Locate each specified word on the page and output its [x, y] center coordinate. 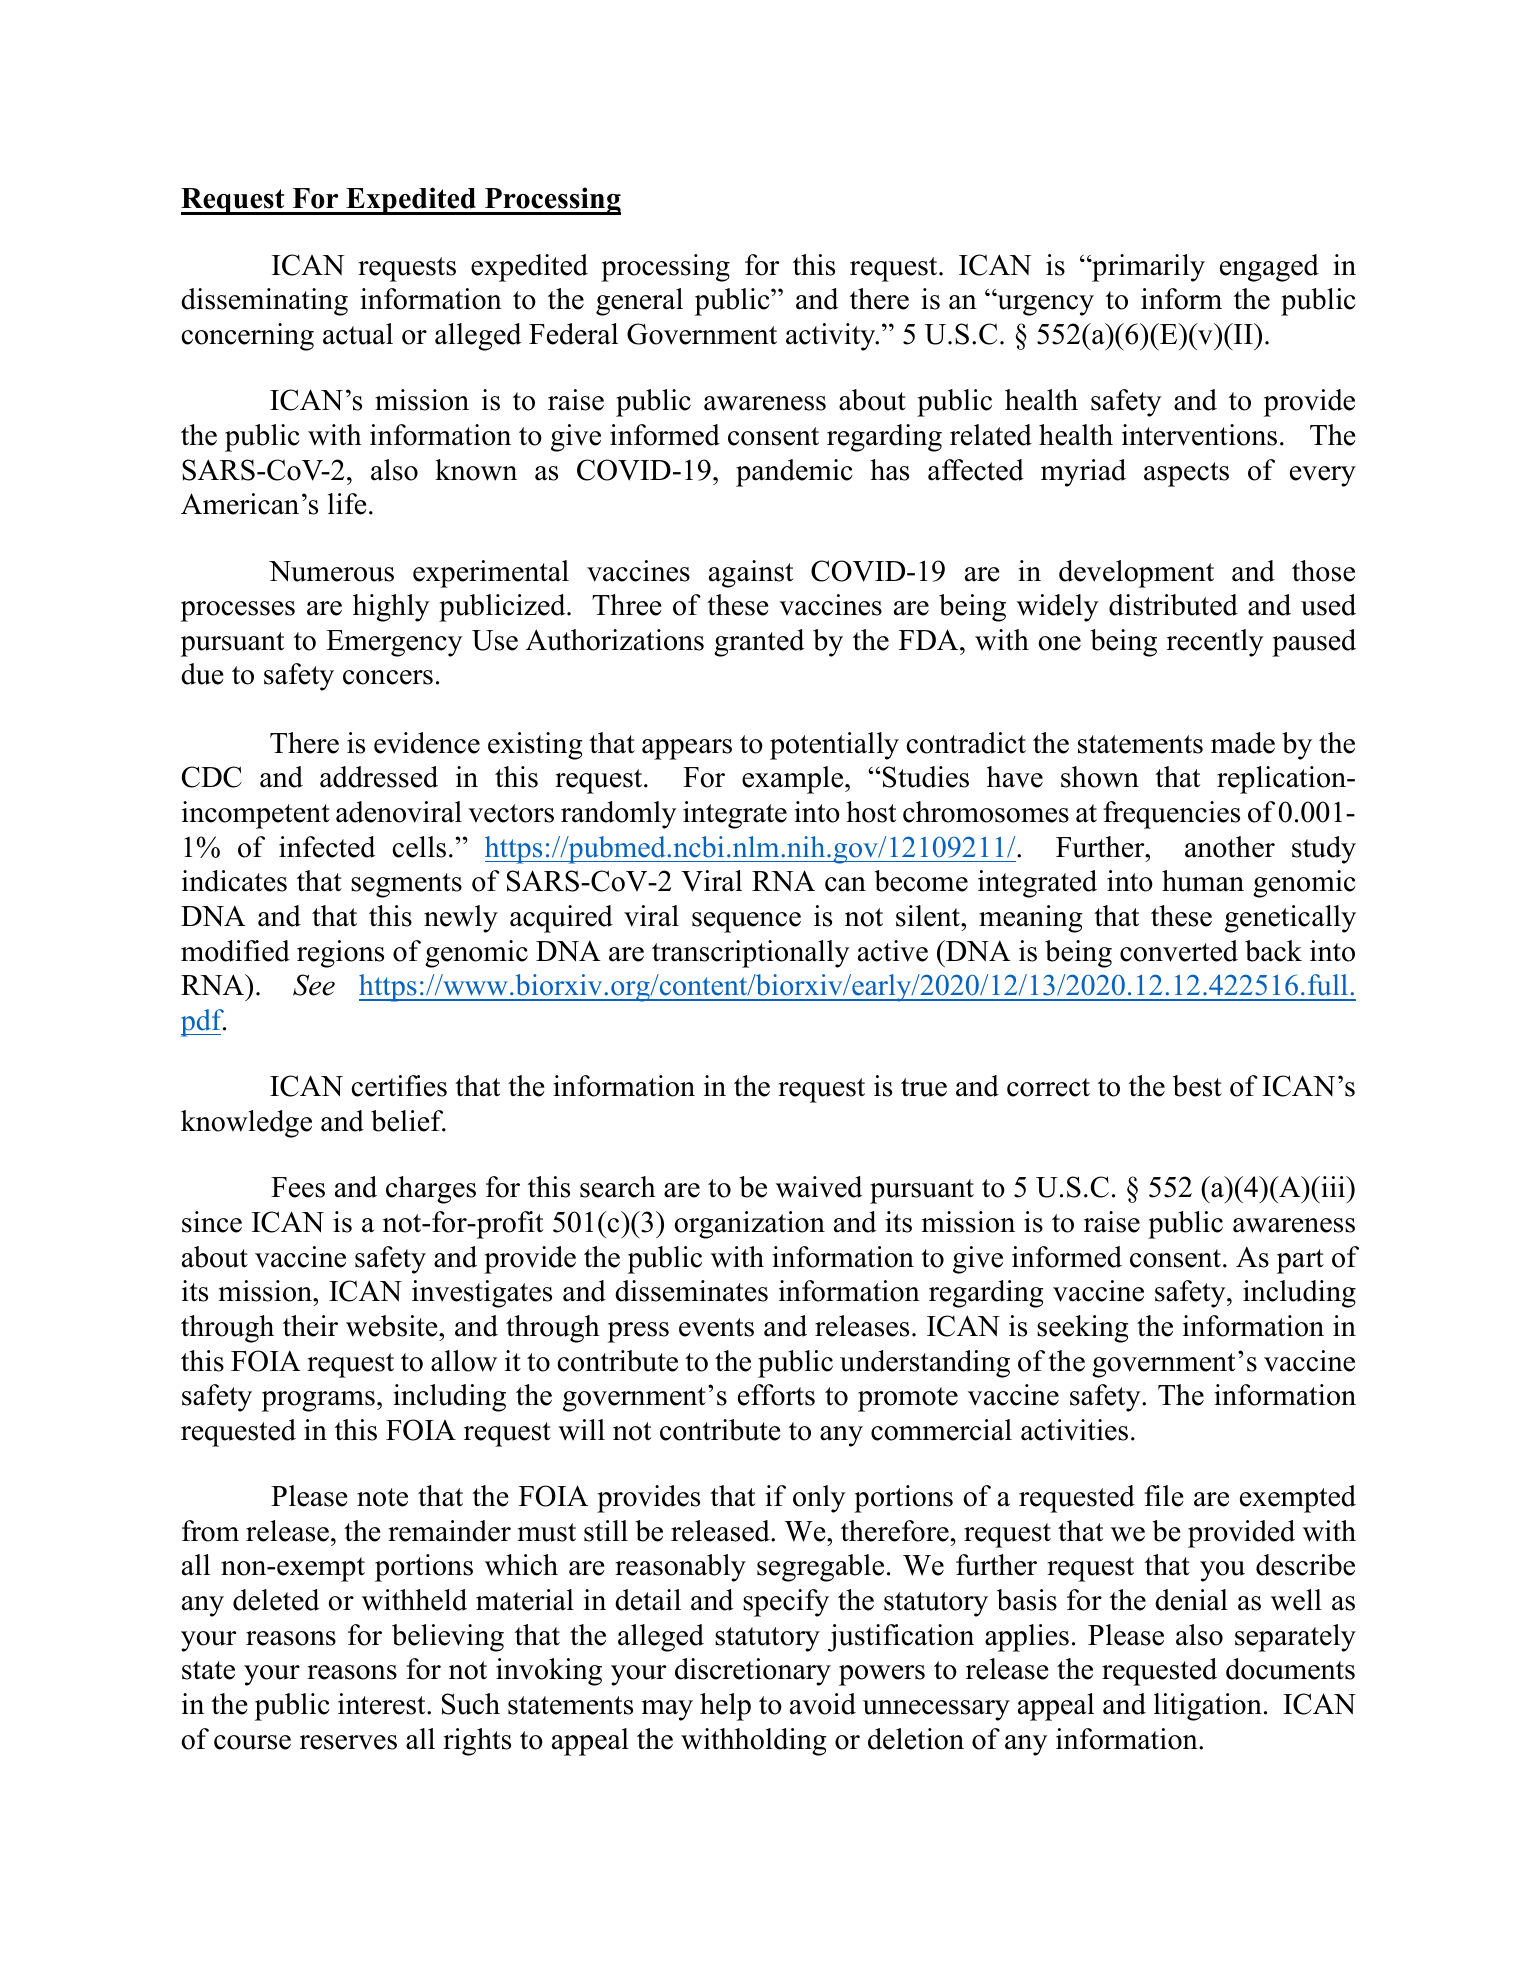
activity [832, 337]
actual [358, 334]
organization [749, 1225]
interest [383, 1704]
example [794, 780]
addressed [379, 777]
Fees [298, 1187]
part [1300, 1261]
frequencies [1171, 815]
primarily [1147, 268]
